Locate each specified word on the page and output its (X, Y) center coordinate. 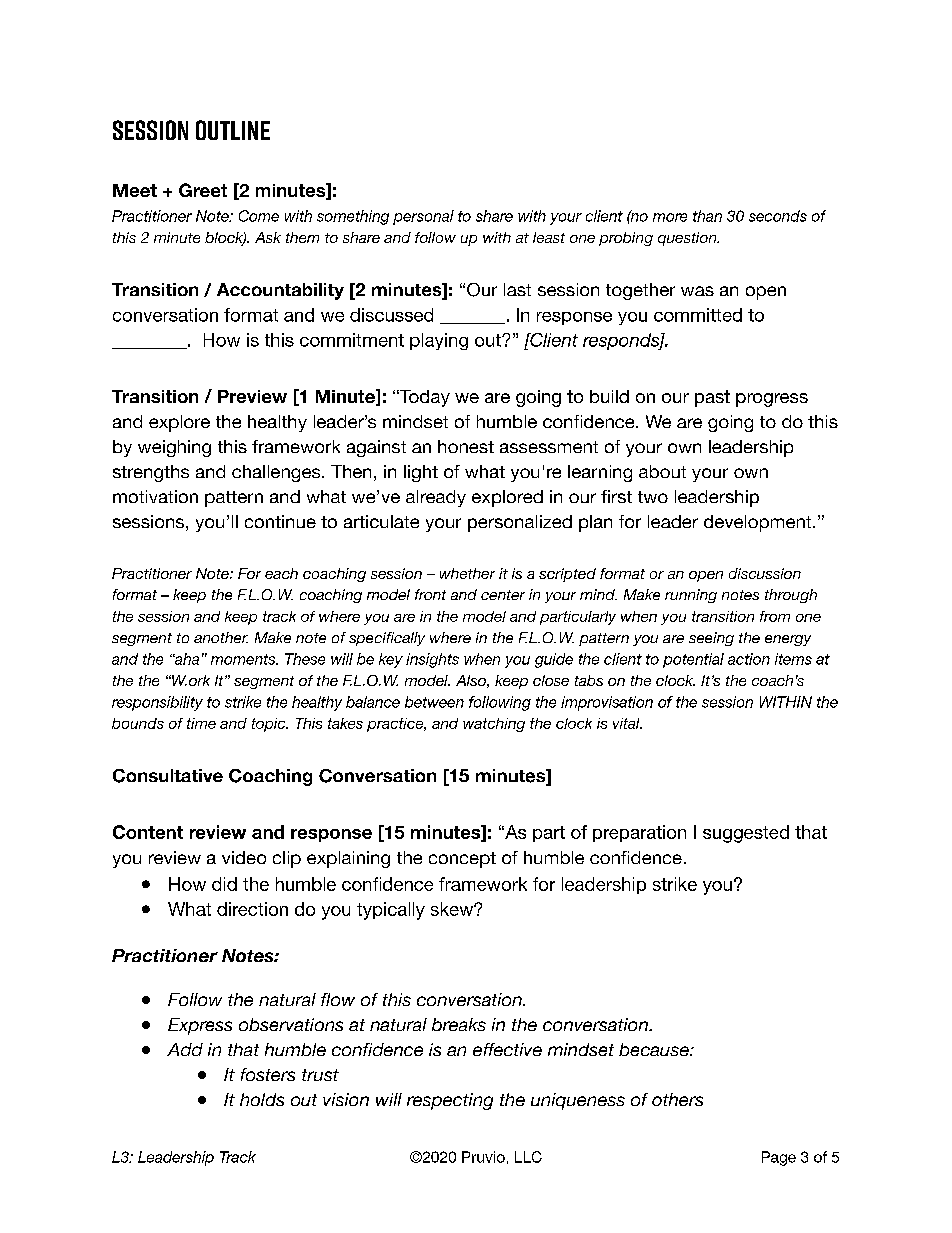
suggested (746, 834)
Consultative (168, 776)
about (662, 471)
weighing (174, 448)
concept (462, 860)
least (549, 237)
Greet (203, 190)
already (436, 498)
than (707, 216)
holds (262, 1099)
